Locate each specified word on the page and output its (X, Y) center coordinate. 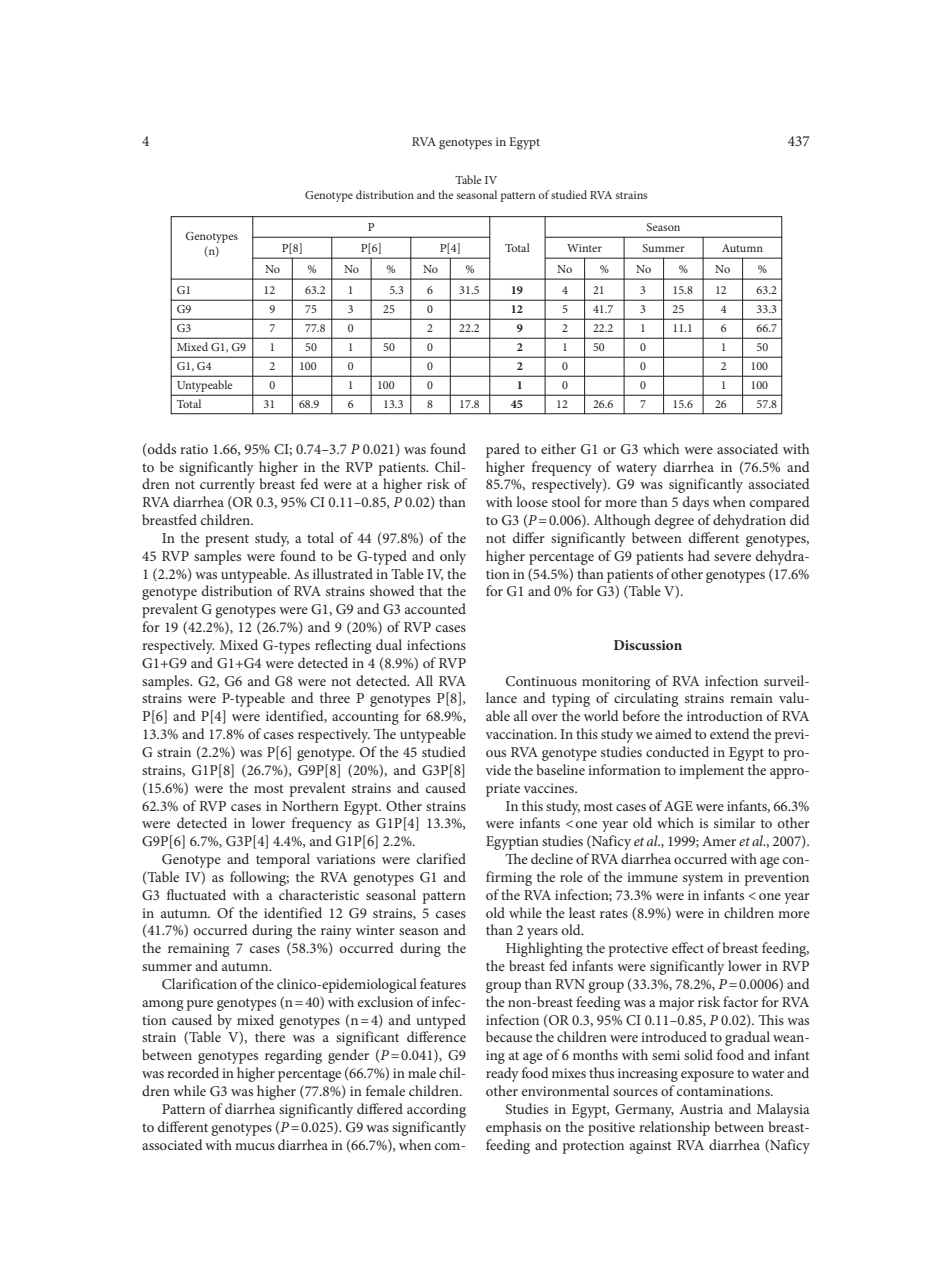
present (227, 540)
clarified (441, 858)
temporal (283, 860)
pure (199, 1005)
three (335, 697)
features (443, 983)
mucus (255, 1146)
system (703, 879)
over (545, 717)
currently (227, 485)
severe (732, 557)
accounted (435, 608)
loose (532, 501)
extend (730, 733)
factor (740, 1001)
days (696, 503)
